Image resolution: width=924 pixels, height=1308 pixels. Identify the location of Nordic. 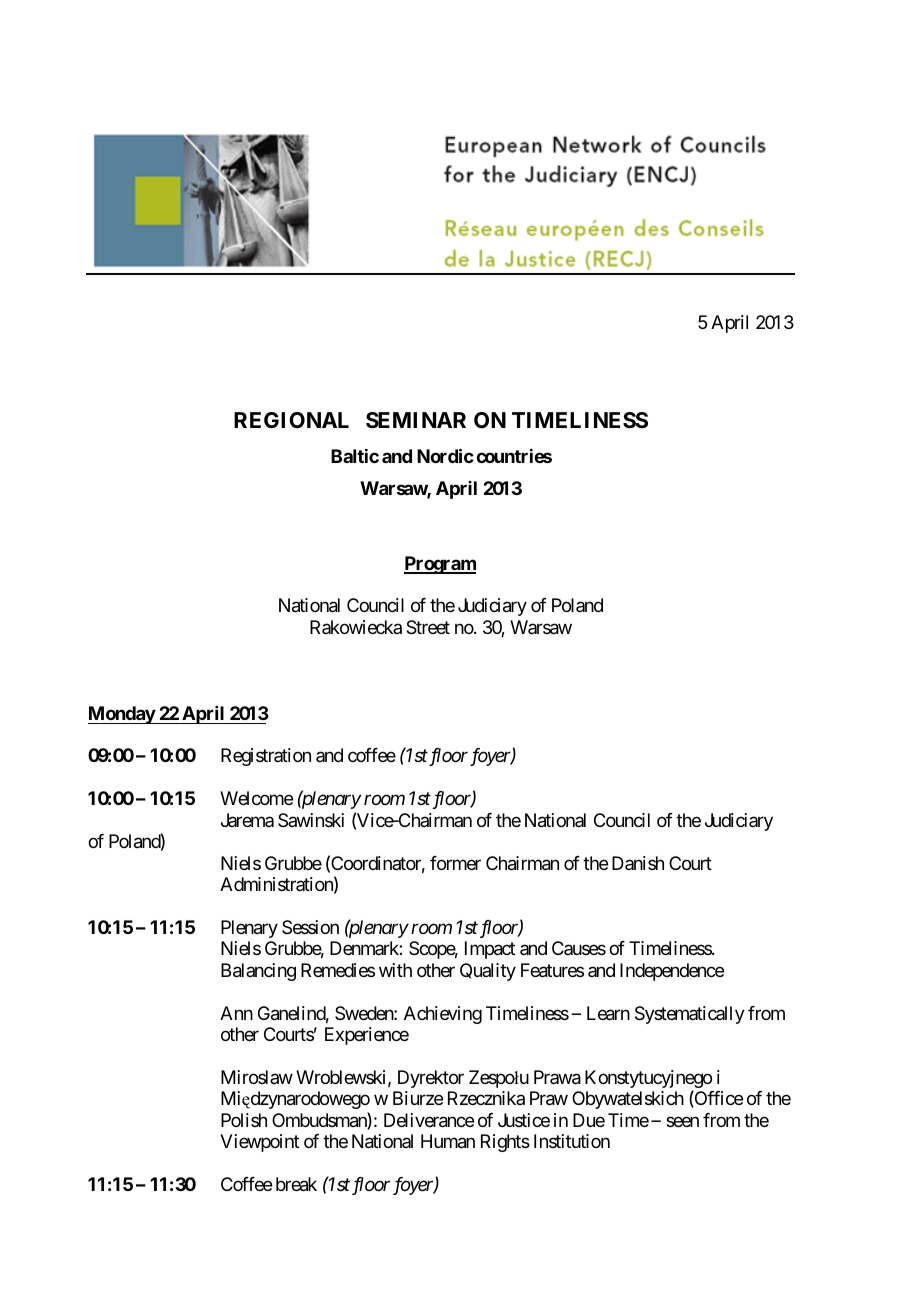
(445, 455).
